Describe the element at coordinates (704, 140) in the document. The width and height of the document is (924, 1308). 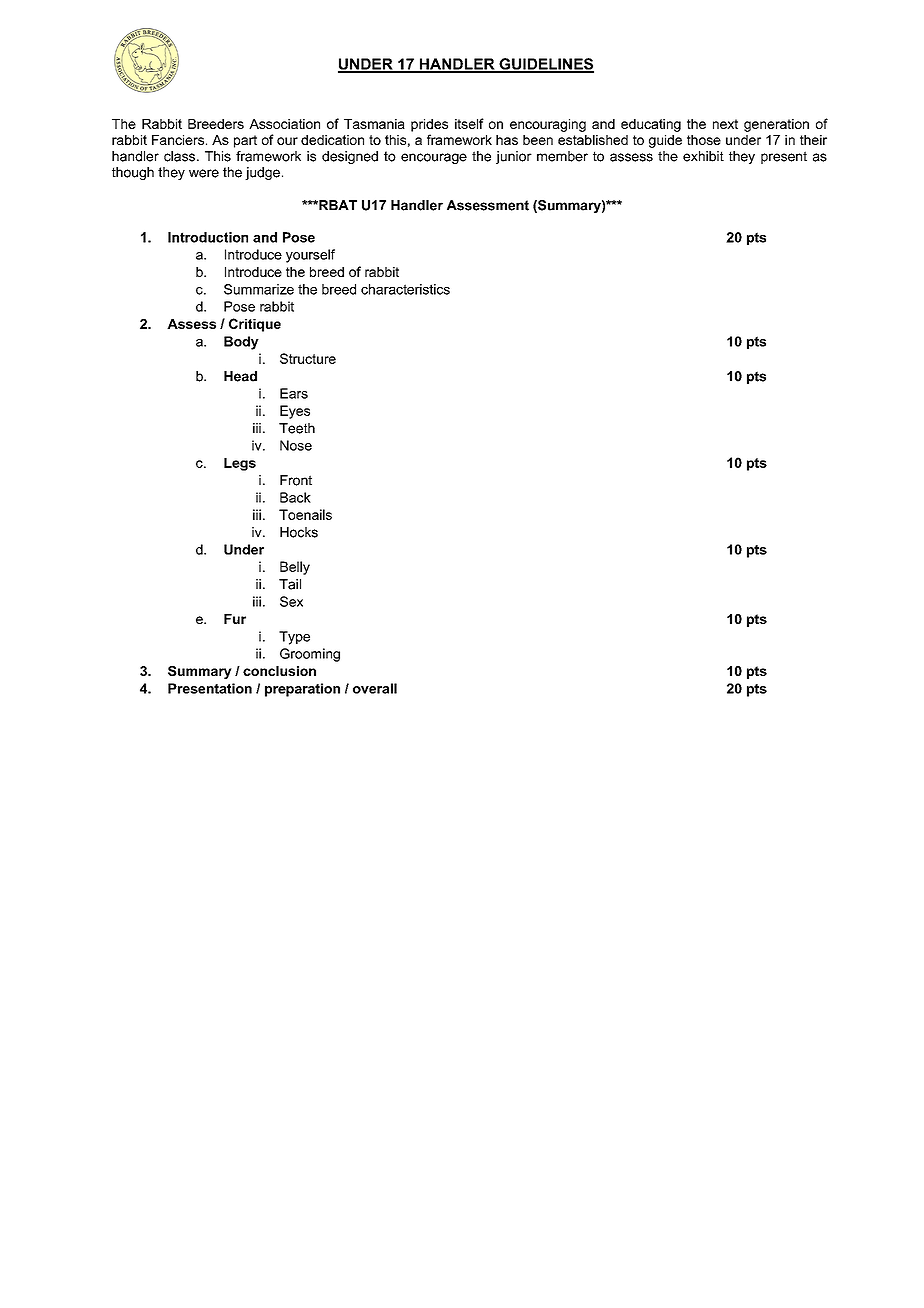
I see `those` at that location.
